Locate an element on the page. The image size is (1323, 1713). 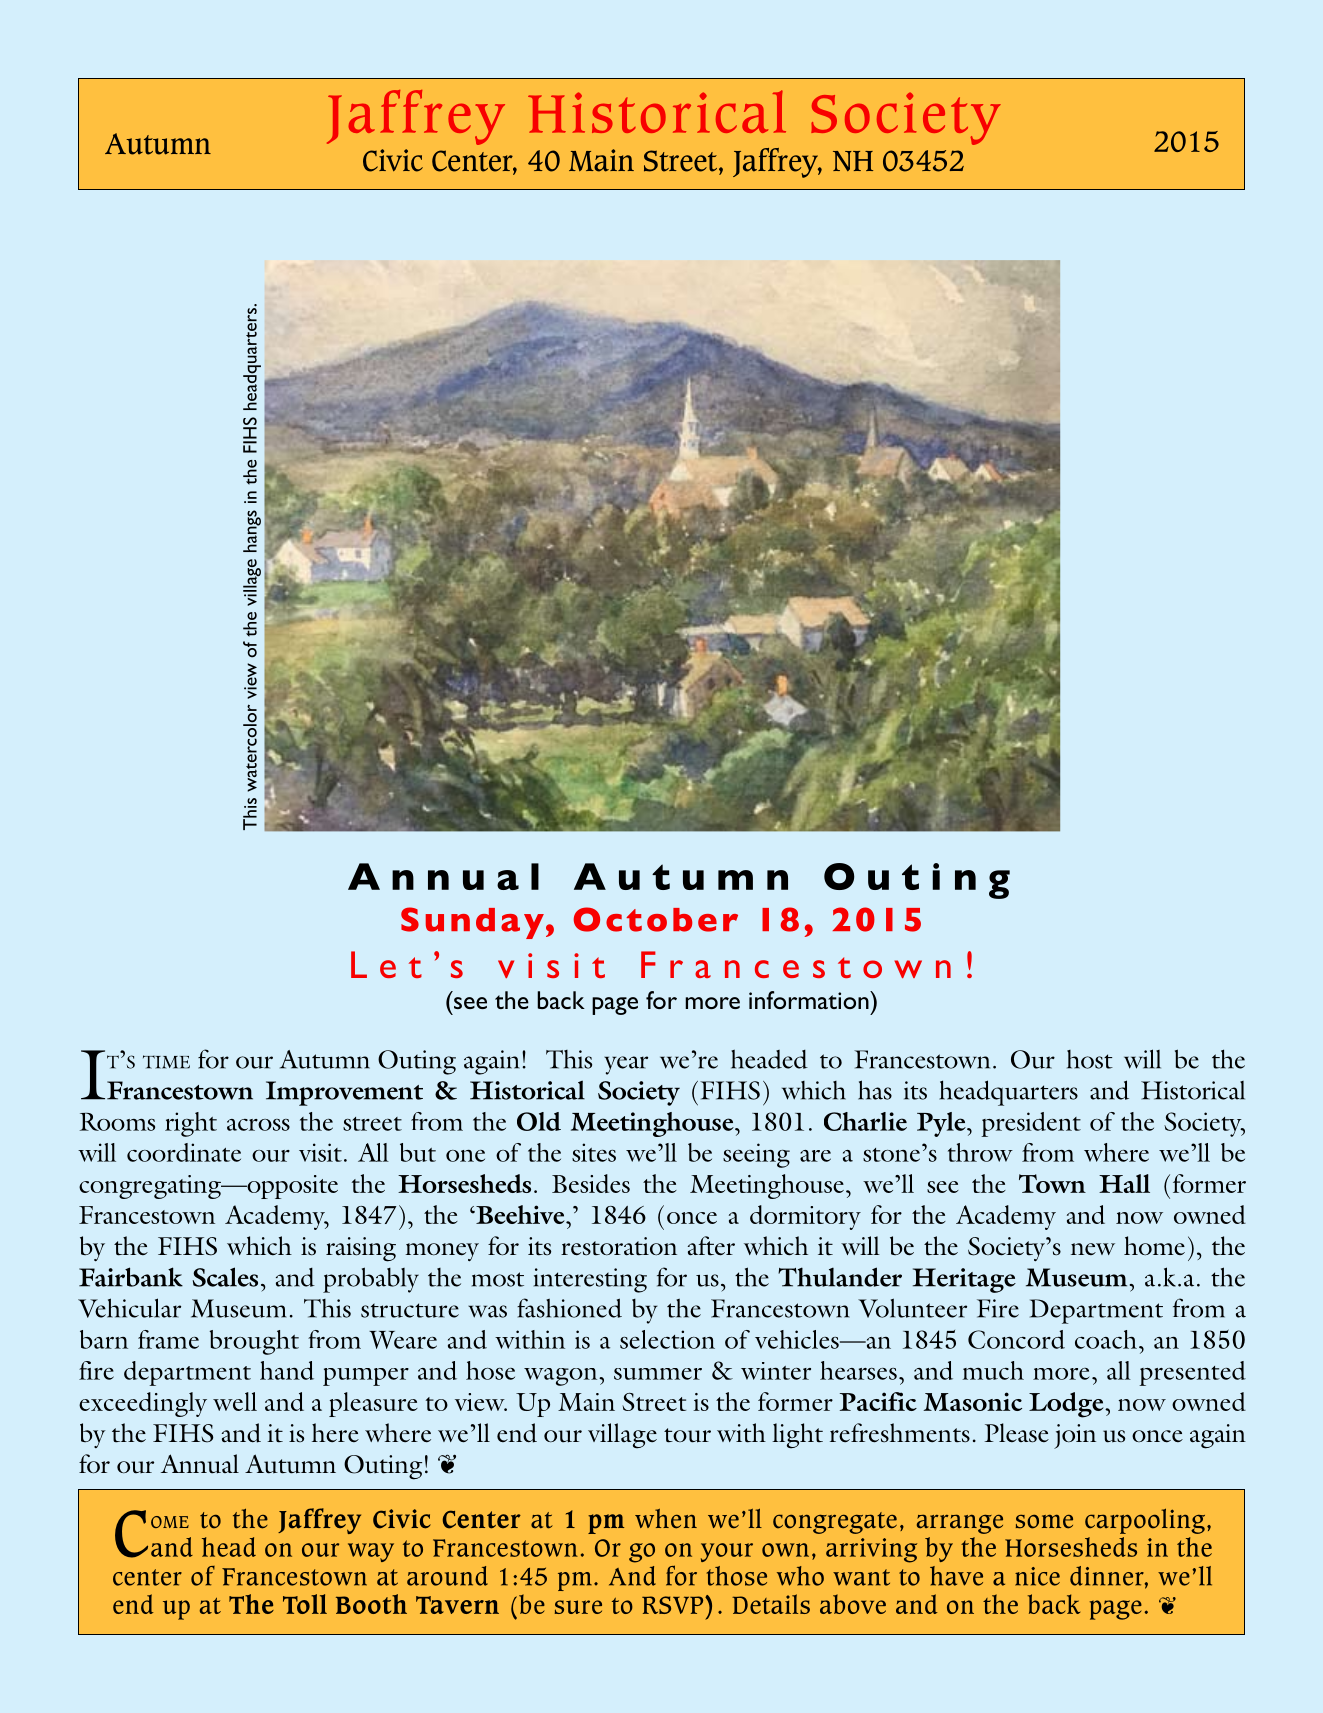
time is located at coordinates (166, 1062).
